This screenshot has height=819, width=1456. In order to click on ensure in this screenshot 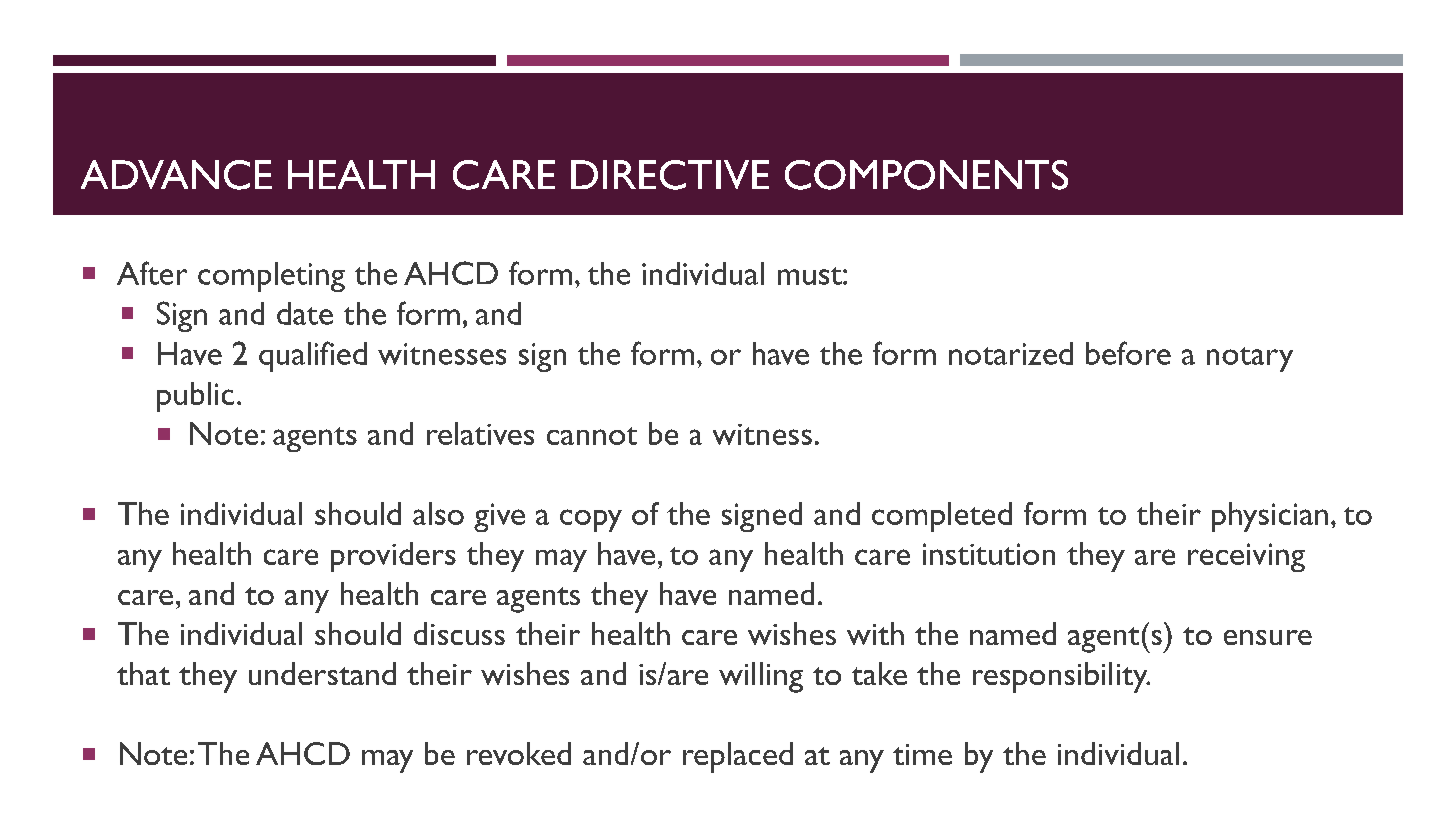, I will do `click(1268, 637)`.
